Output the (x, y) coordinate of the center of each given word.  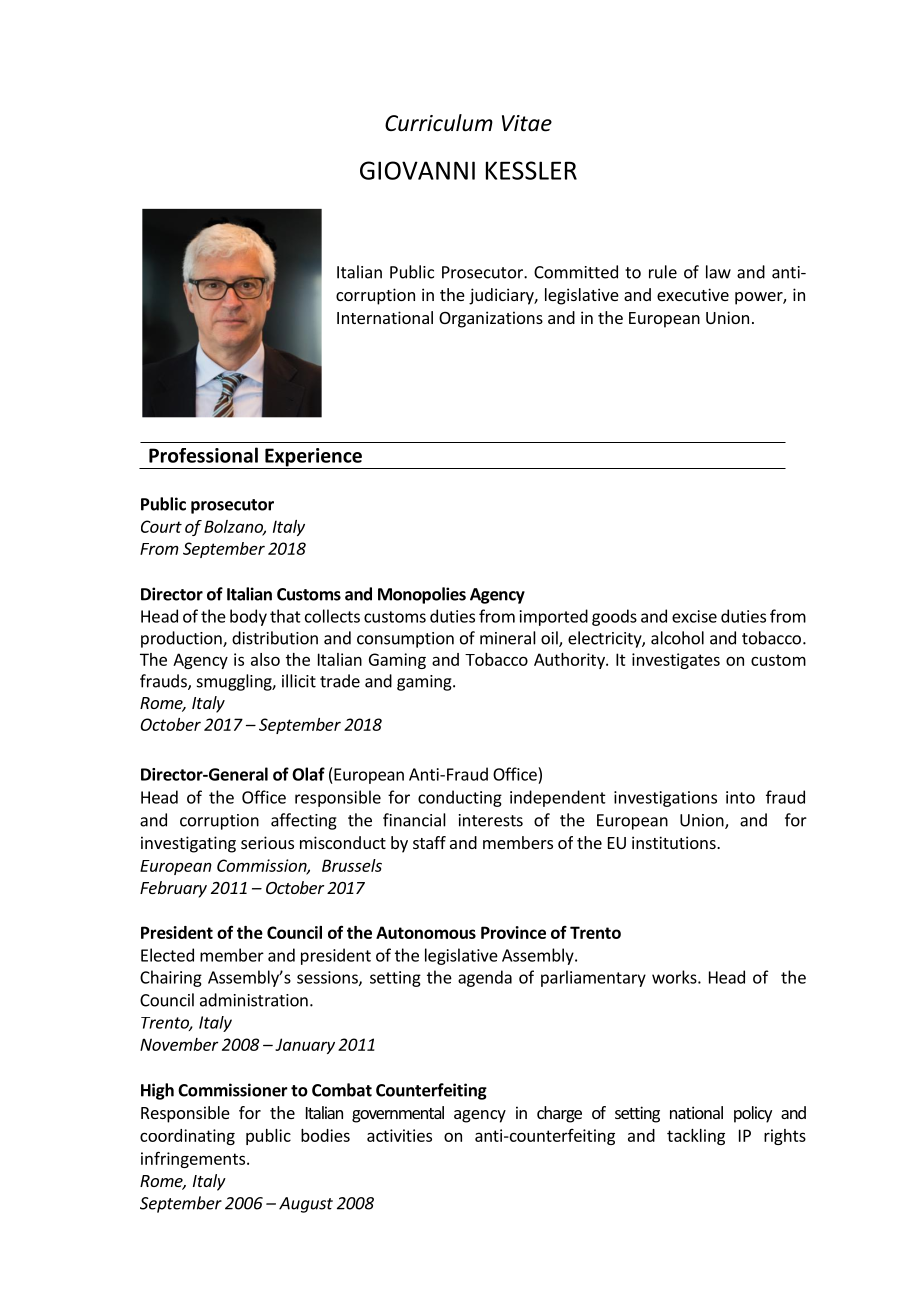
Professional (203, 455)
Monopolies (422, 595)
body (248, 617)
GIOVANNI (417, 170)
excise (694, 616)
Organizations (491, 319)
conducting (460, 798)
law (718, 272)
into (740, 797)
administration (254, 1000)
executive (693, 294)
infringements (194, 1159)
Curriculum (439, 123)
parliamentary (593, 978)
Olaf (308, 774)
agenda (485, 978)
